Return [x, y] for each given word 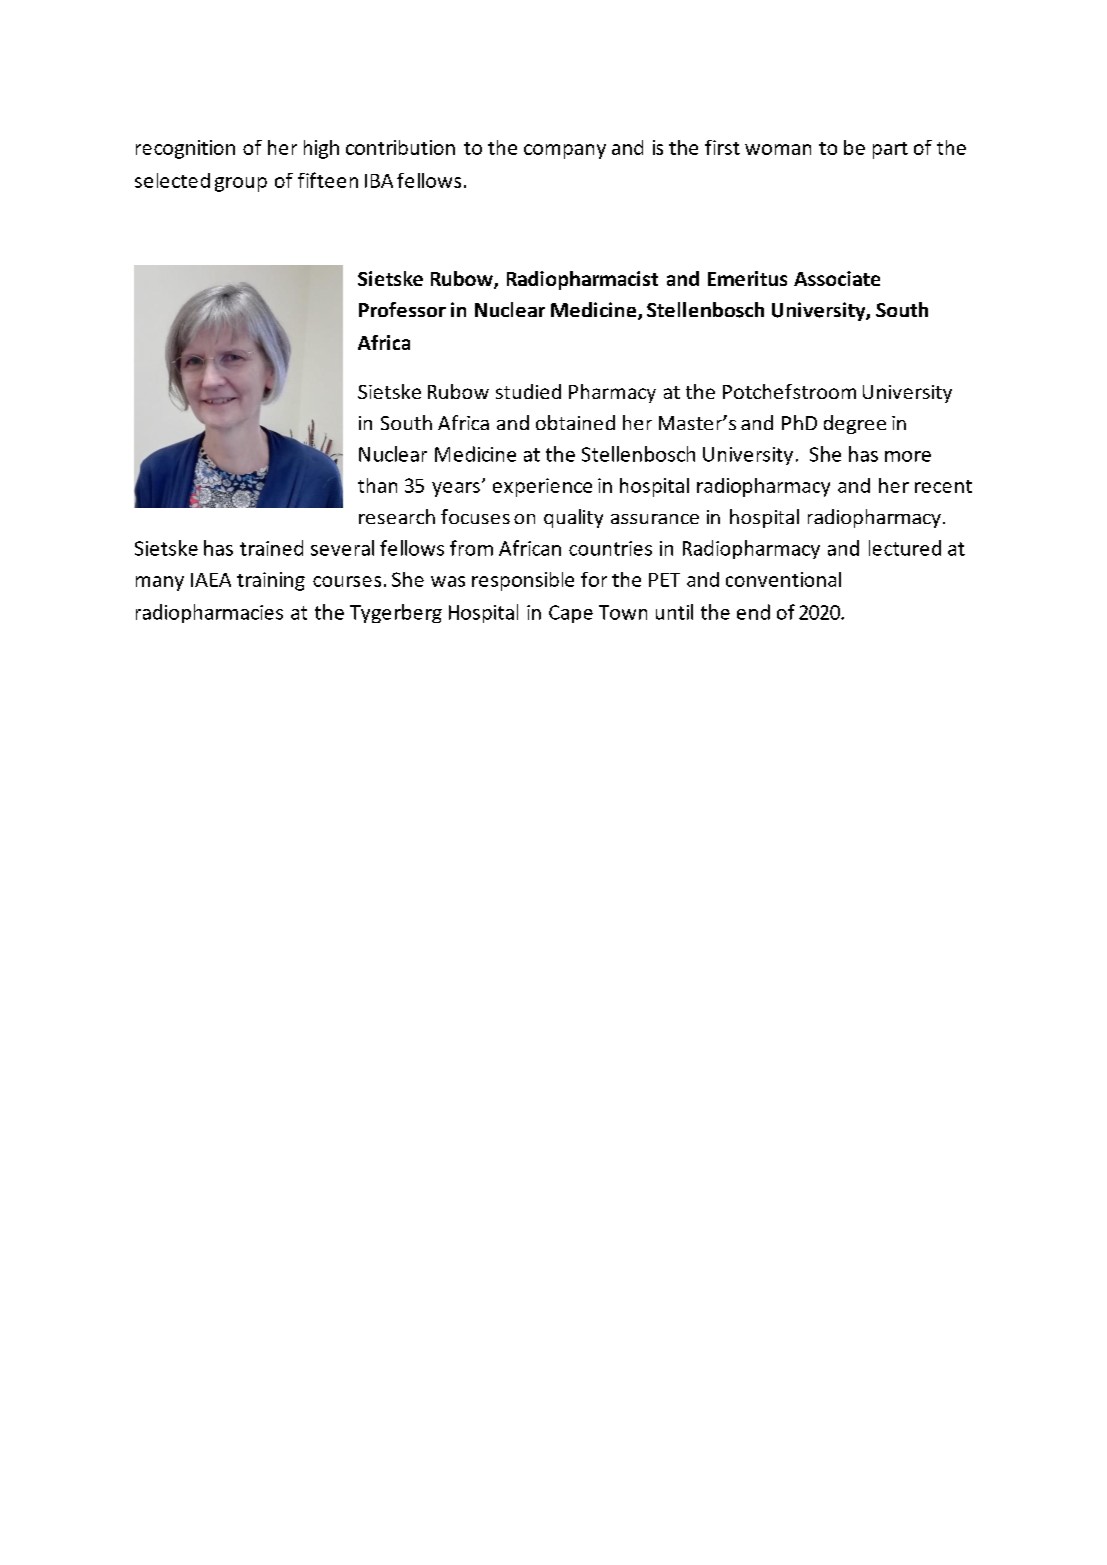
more [908, 456]
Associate [837, 278]
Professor [402, 309]
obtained [575, 422]
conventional [783, 579]
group [241, 184]
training [271, 581]
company [565, 151]
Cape [571, 614]
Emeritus [747, 278]
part [890, 150]
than [377, 485]
